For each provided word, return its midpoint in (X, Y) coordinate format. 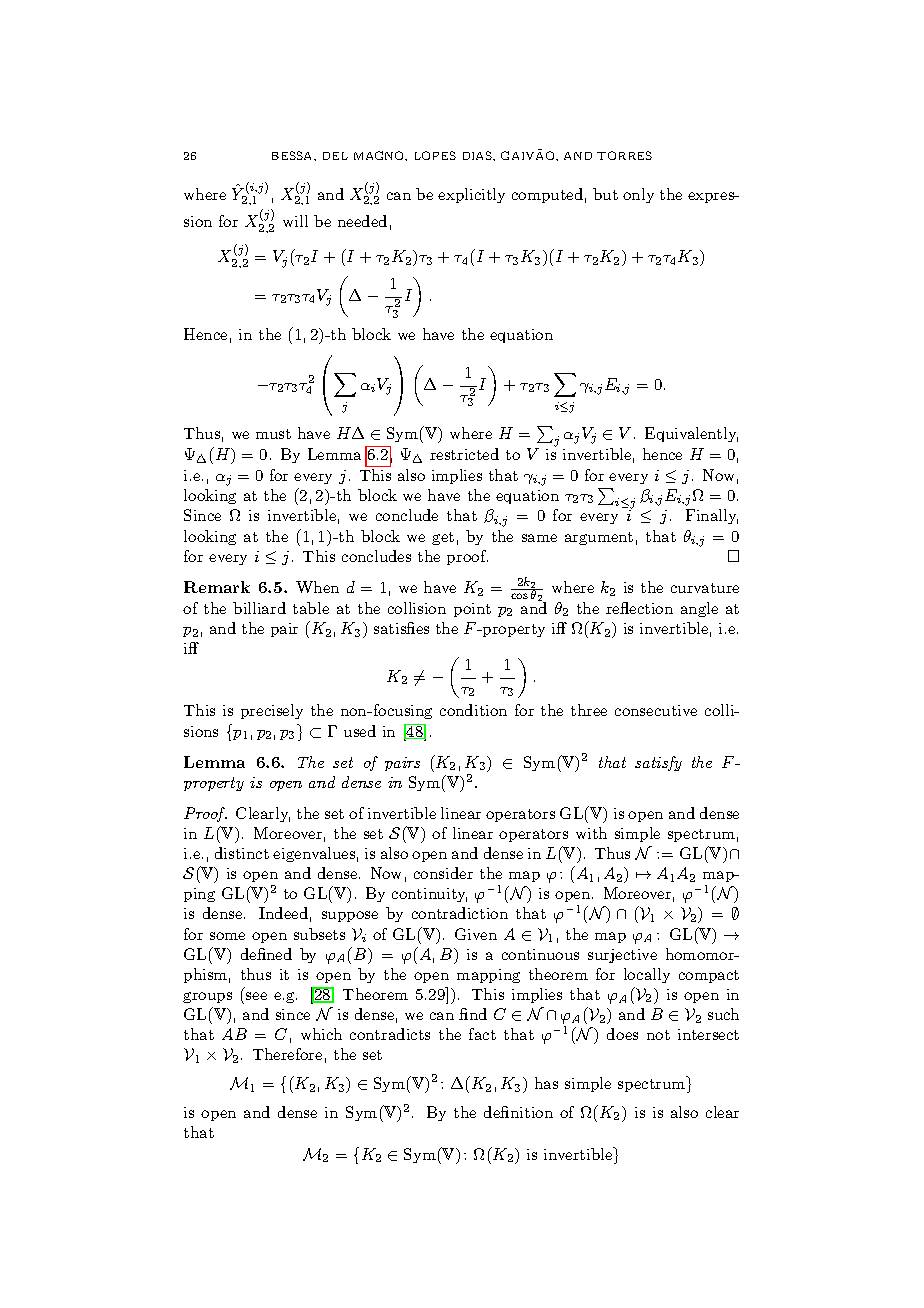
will (295, 221)
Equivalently (691, 434)
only (638, 195)
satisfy (658, 763)
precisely (272, 711)
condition (473, 710)
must (273, 434)
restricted (464, 454)
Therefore (287, 1054)
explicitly (471, 195)
